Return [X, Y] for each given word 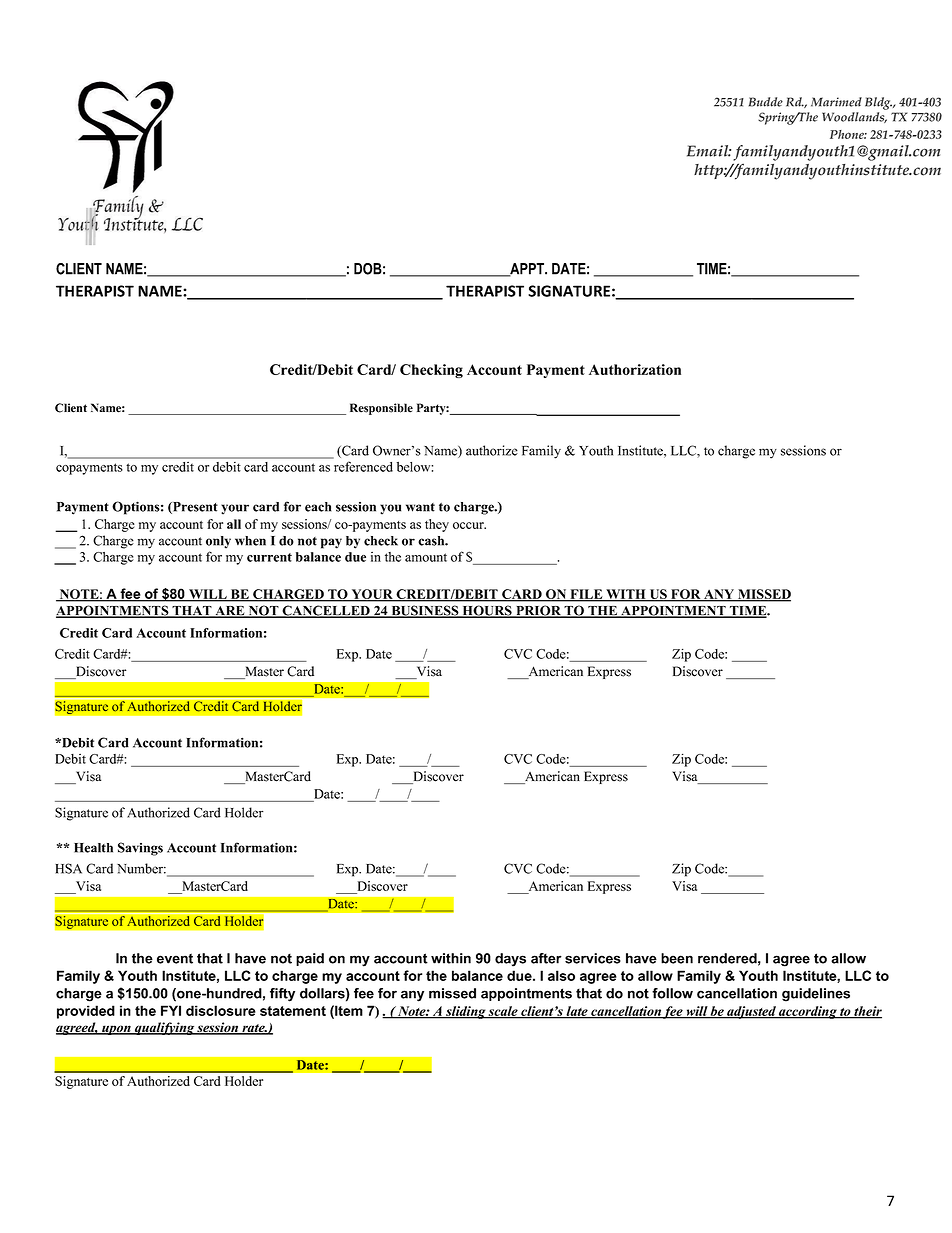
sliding [466, 1012]
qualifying [164, 1028]
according [808, 1012]
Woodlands [854, 117]
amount [426, 557]
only [218, 542]
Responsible [381, 409]
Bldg [878, 103]
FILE [586, 595]
